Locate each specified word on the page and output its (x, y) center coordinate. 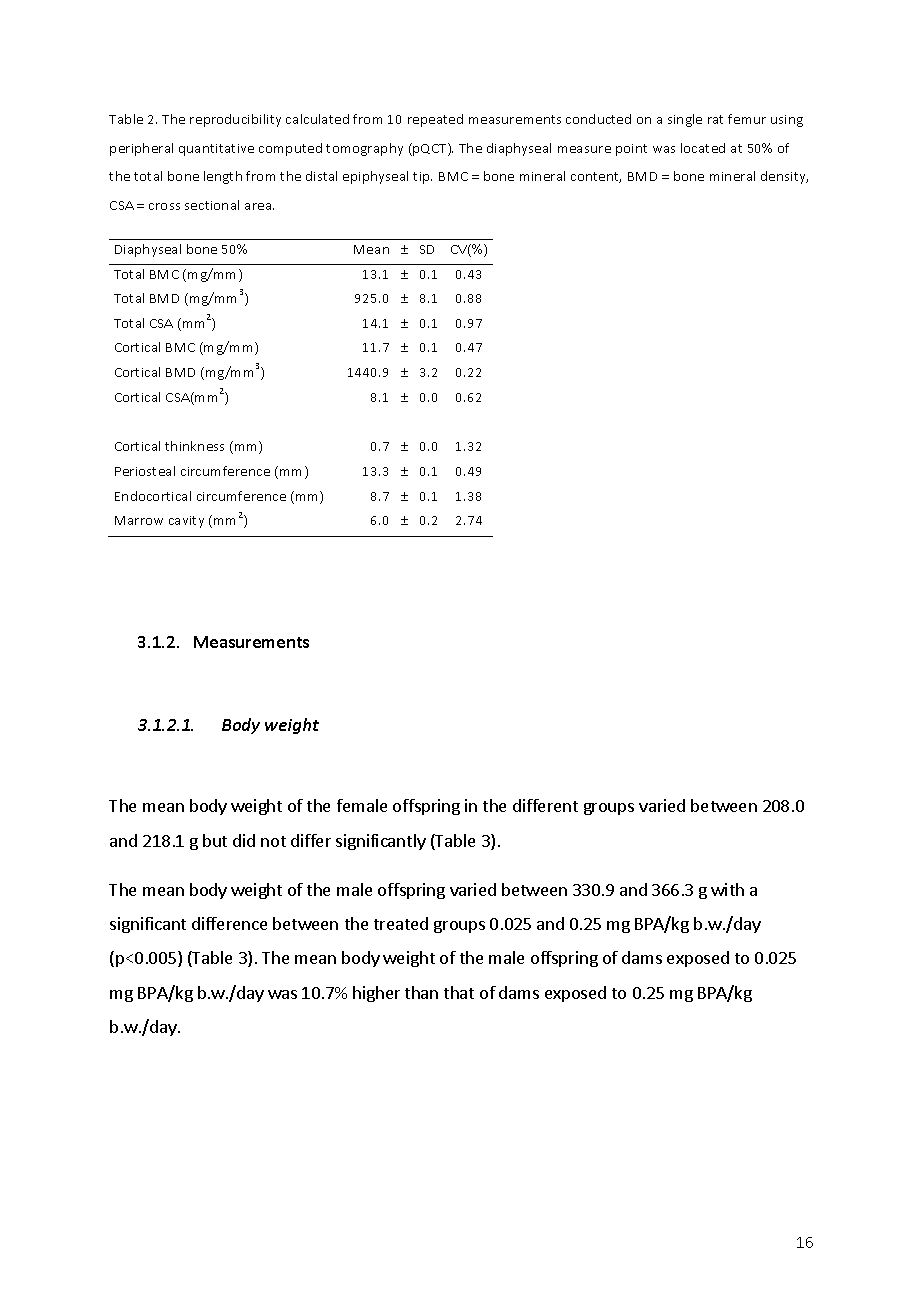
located (703, 148)
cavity (186, 522)
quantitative (216, 150)
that (459, 992)
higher (376, 994)
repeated (435, 120)
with (727, 889)
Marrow (139, 520)
